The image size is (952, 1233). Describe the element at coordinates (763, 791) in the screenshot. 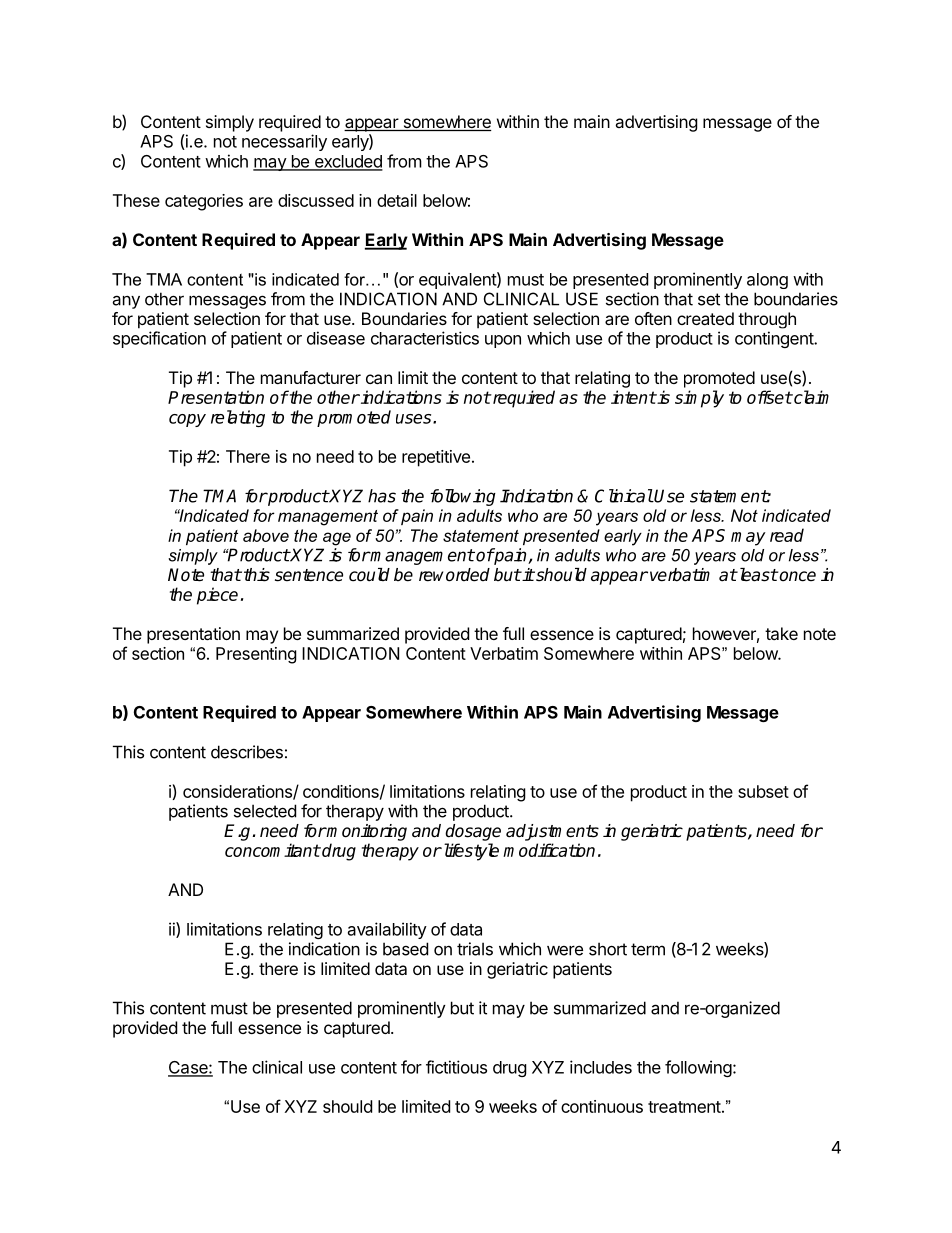

I see `subset` at that location.
